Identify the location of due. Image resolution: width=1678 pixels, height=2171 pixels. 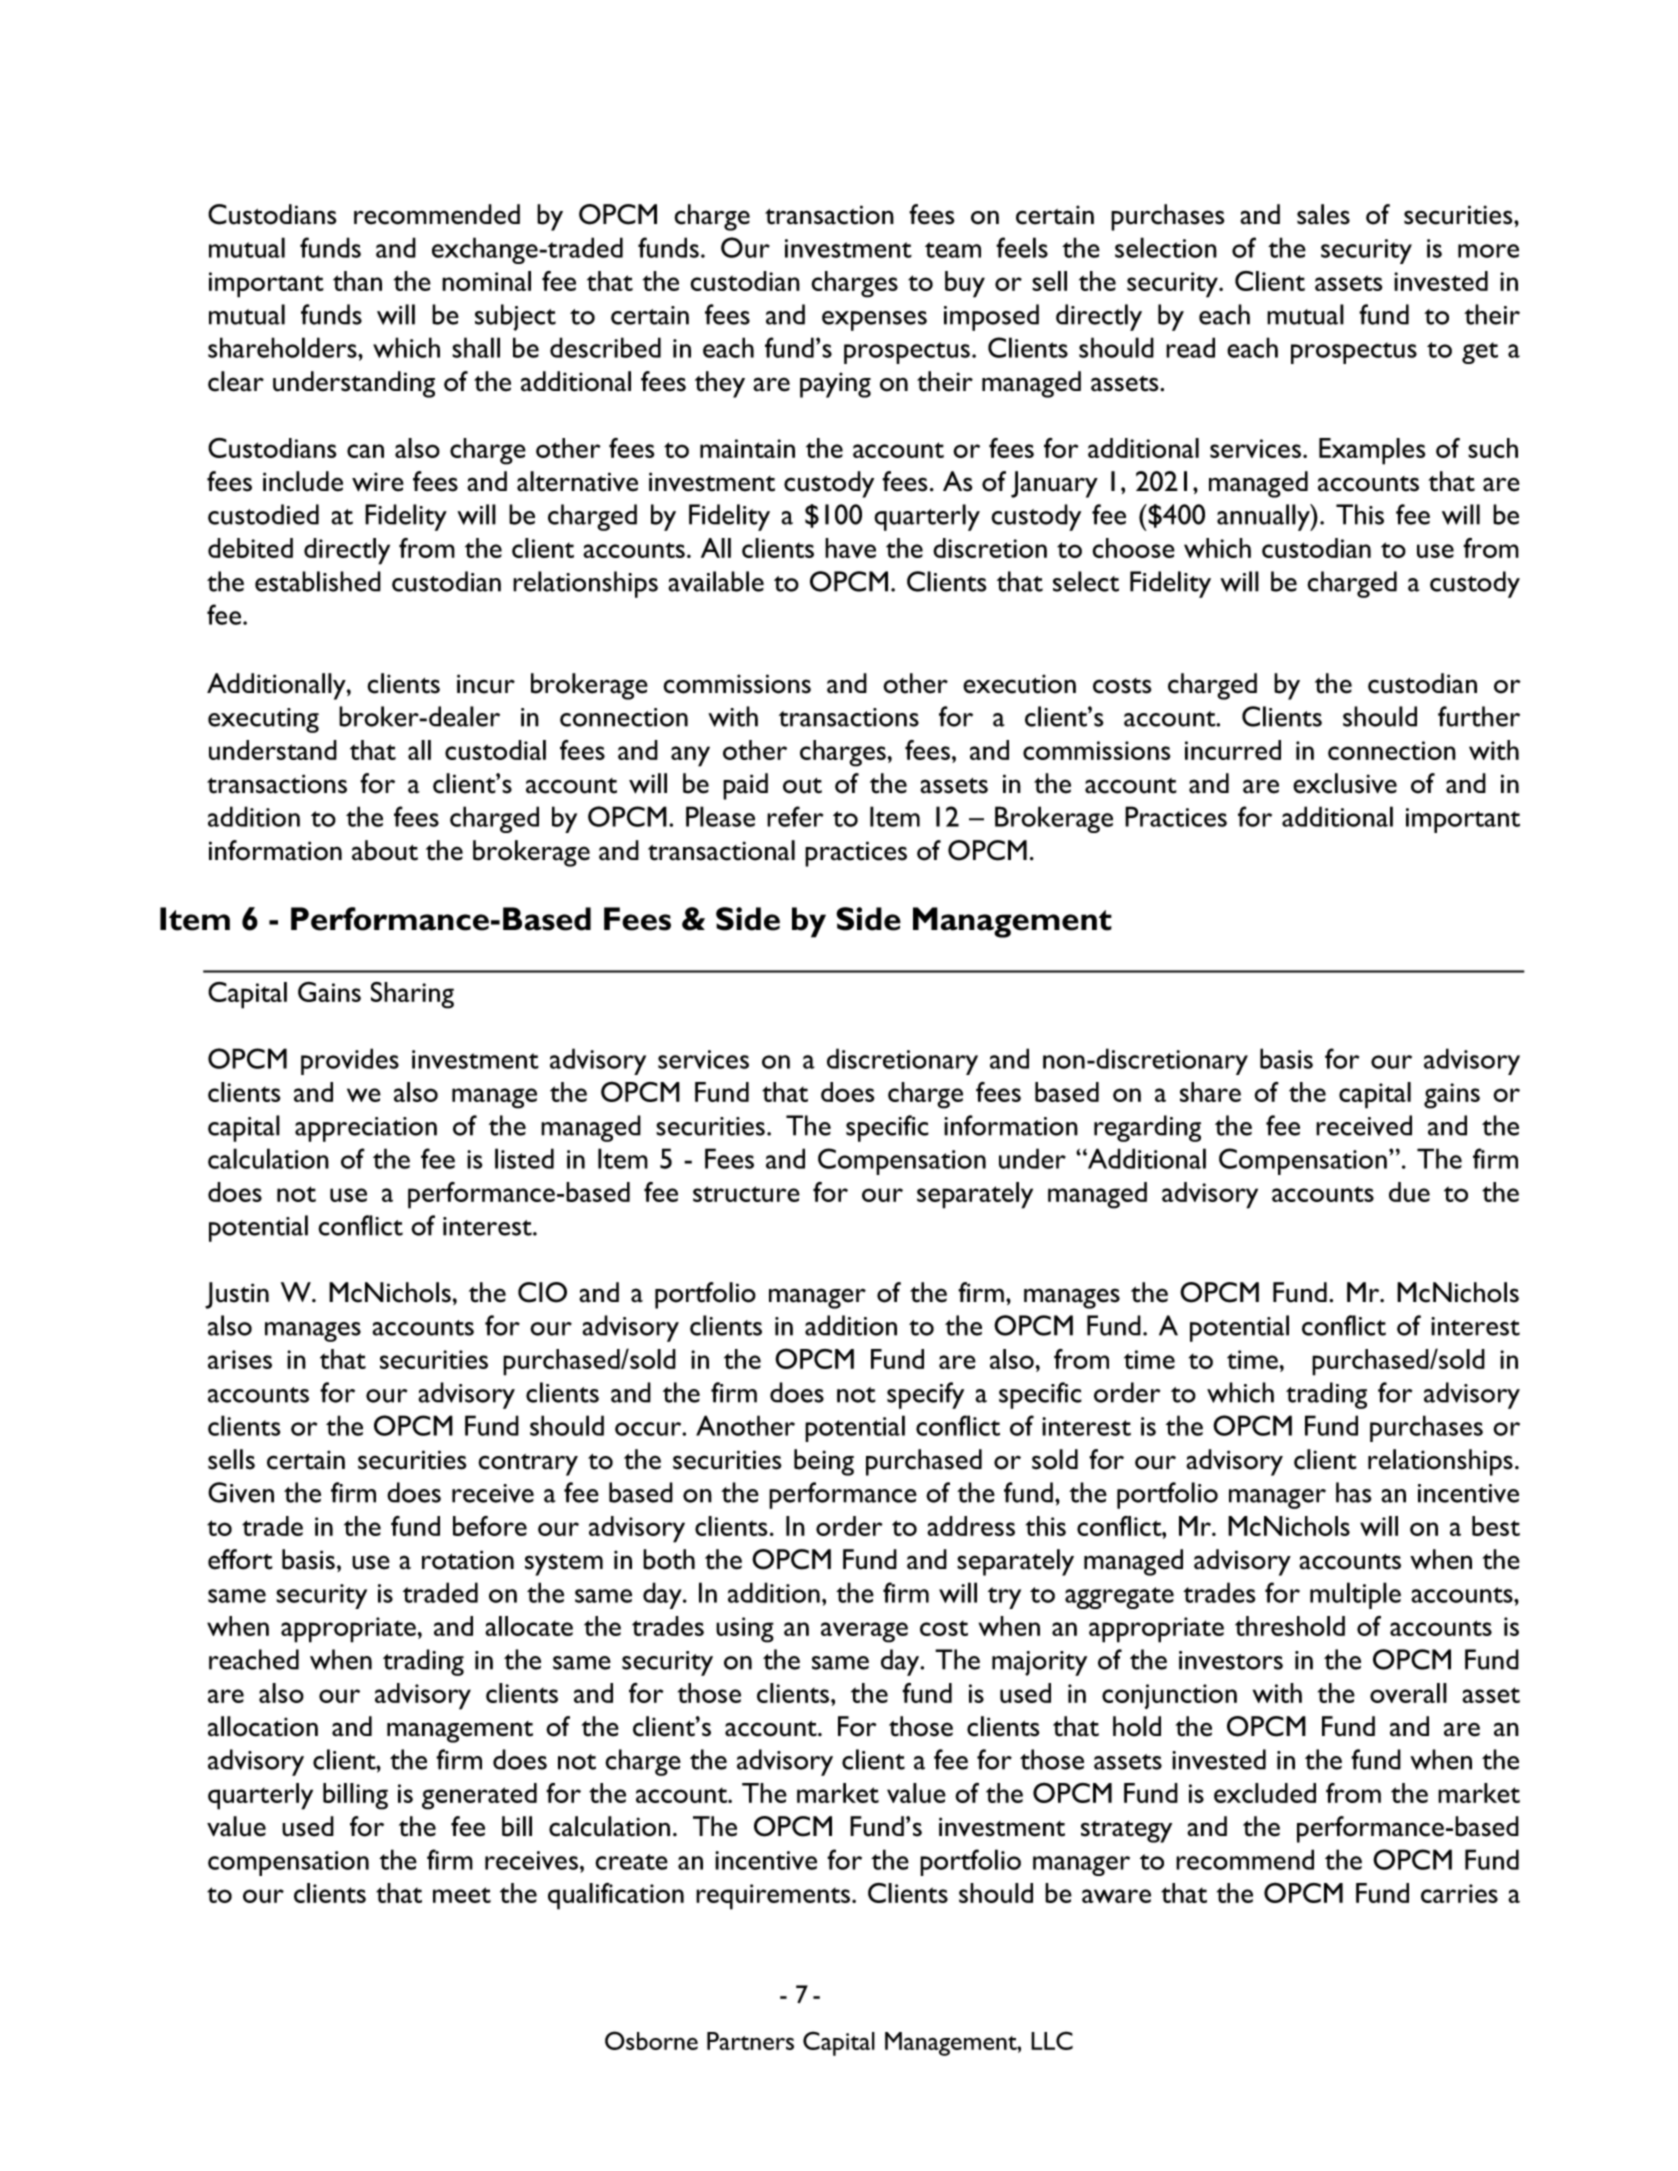
(1409, 1192).
